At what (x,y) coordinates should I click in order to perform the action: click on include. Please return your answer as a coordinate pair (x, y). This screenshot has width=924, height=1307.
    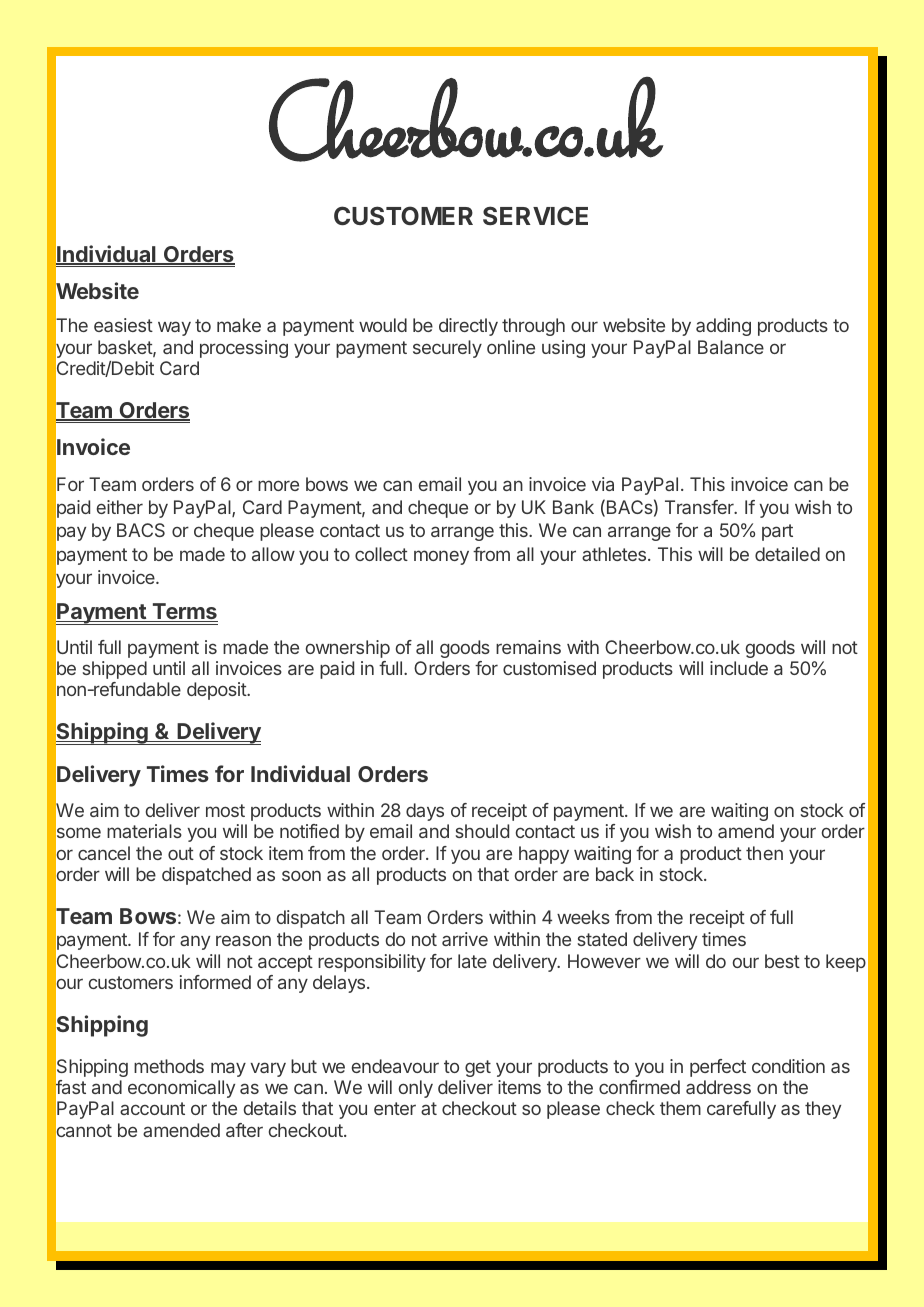
    Looking at the image, I should click on (739, 668).
